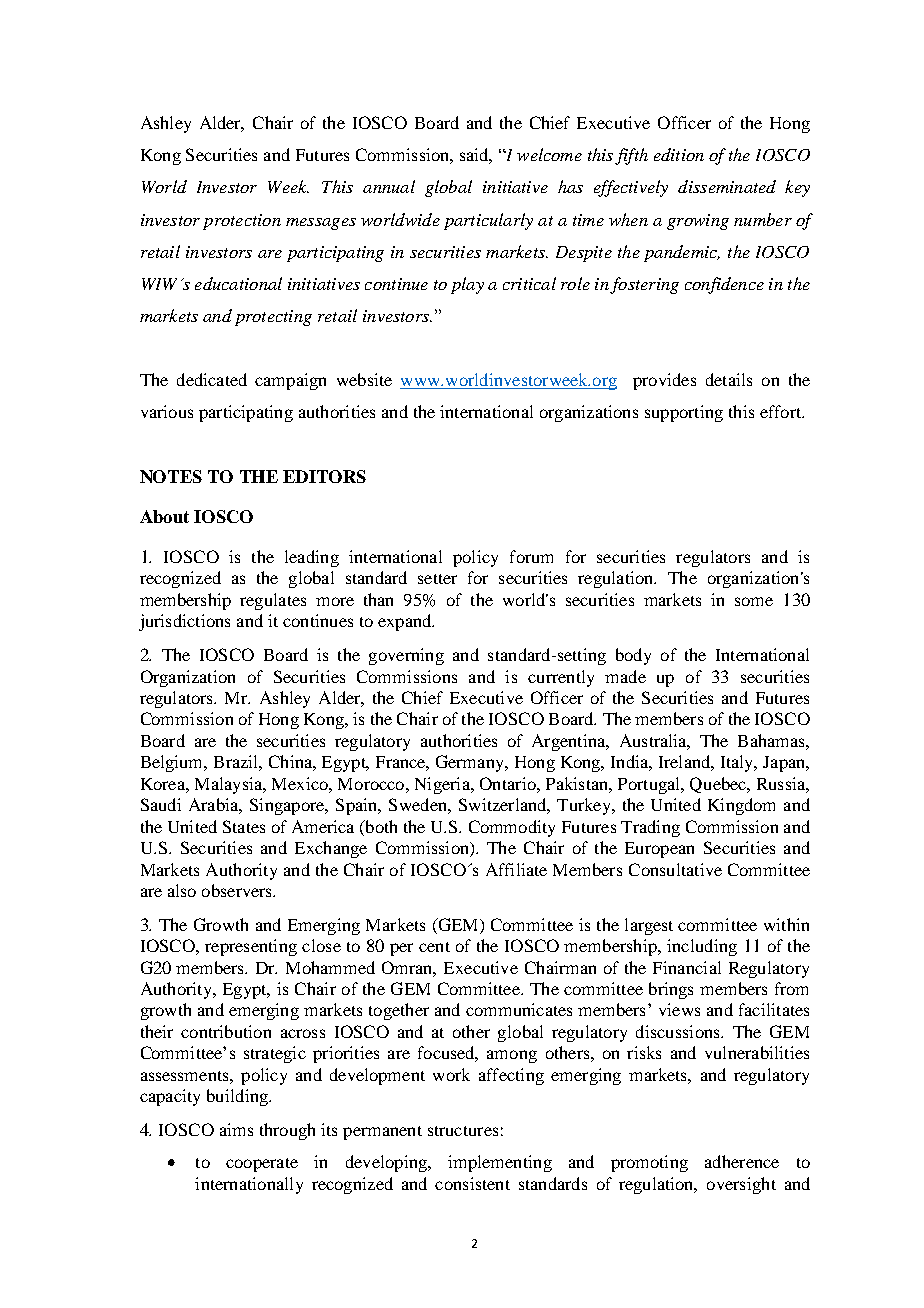  What do you see at coordinates (742, 1161) in the screenshot?
I see `adherence` at bounding box center [742, 1161].
